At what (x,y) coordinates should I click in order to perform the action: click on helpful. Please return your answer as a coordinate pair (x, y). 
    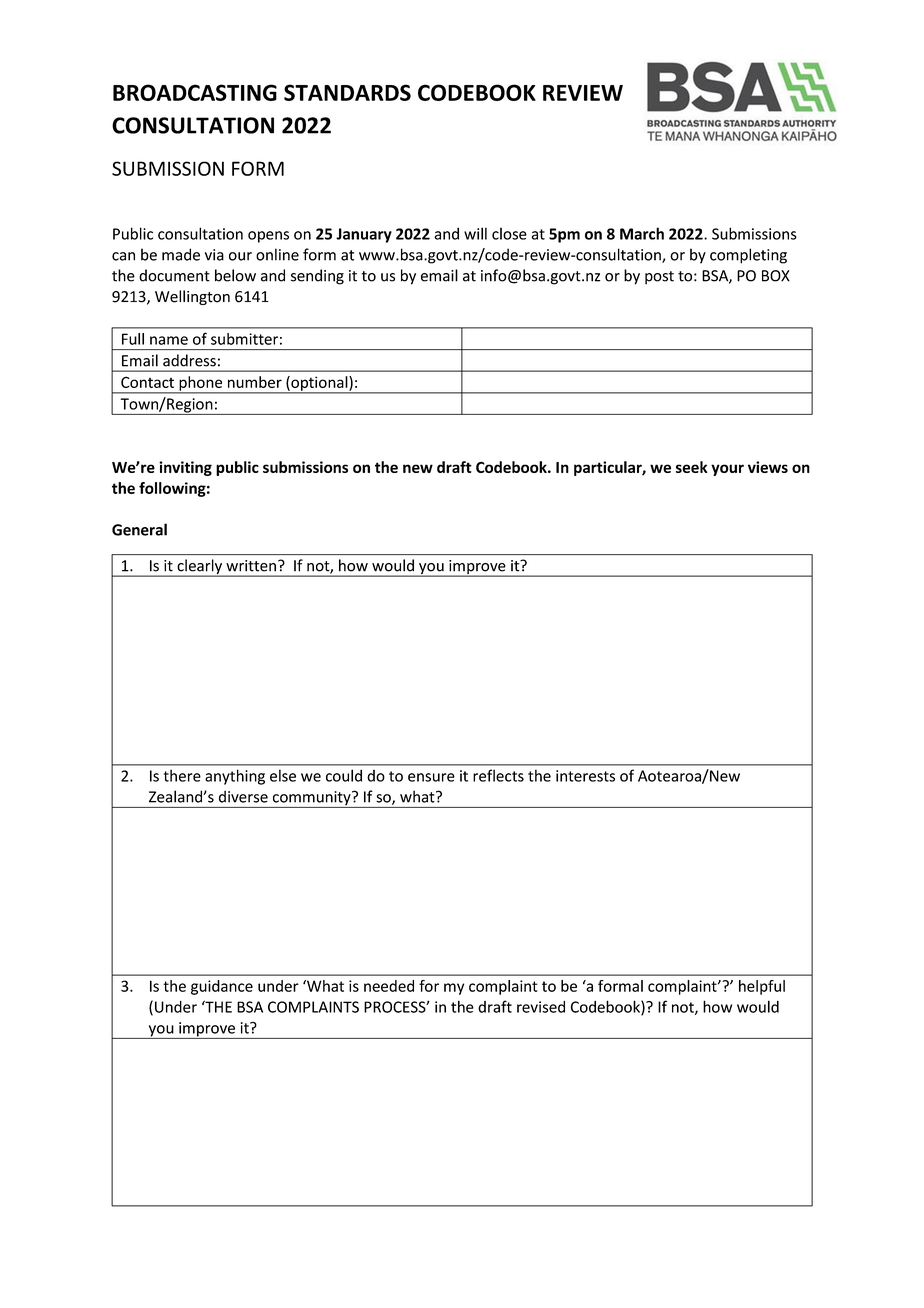
    Looking at the image, I should click on (762, 987).
